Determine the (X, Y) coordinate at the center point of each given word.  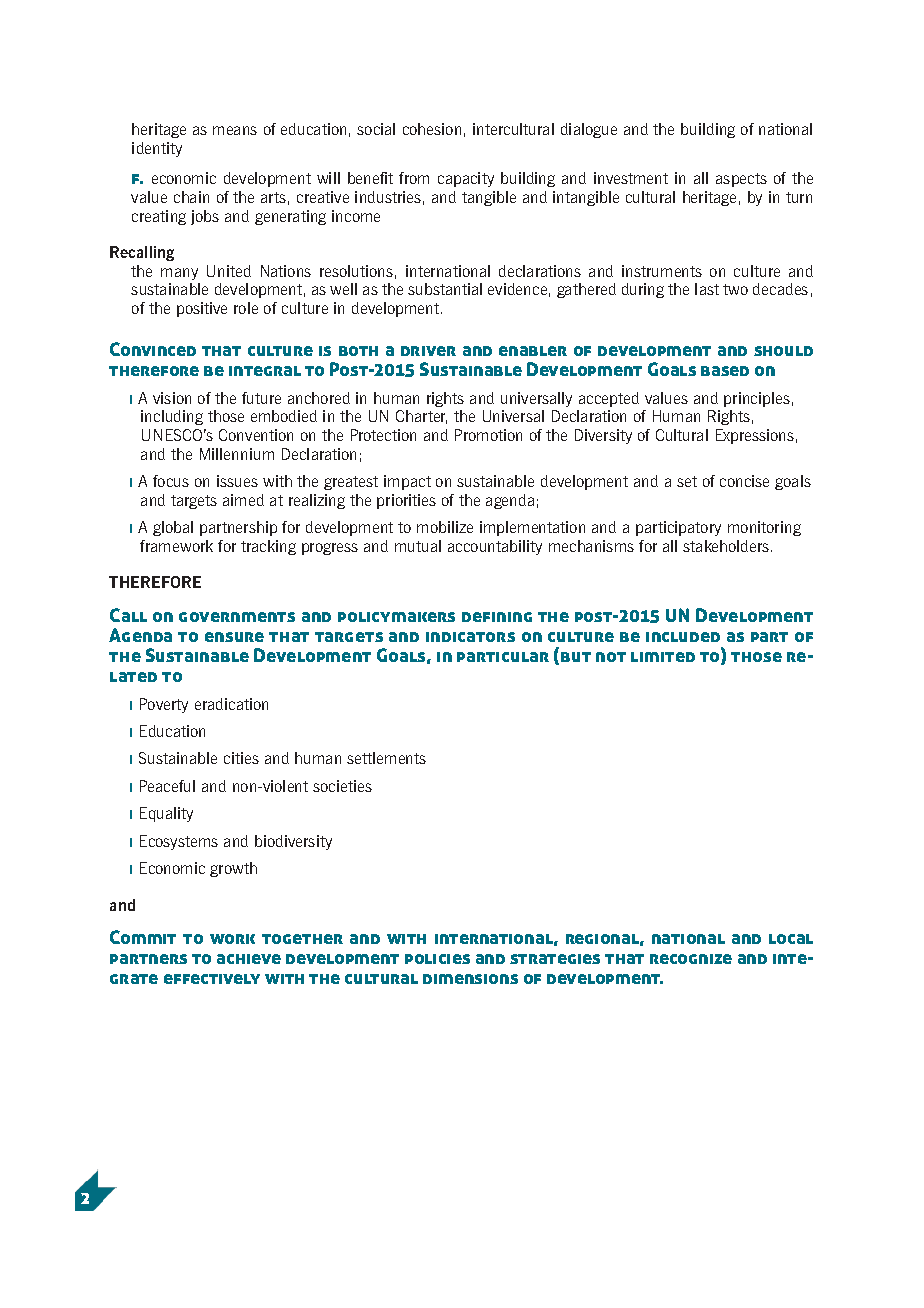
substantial (445, 289)
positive (202, 309)
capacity (466, 179)
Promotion (488, 435)
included (683, 637)
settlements (386, 758)
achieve (249, 959)
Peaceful (167, 786)
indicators (470, 637)
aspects (741, 180)
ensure (234, 637)
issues (237, 481)
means (235, 130)
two (735, 289)
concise (744, 481)
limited (663, 657)
